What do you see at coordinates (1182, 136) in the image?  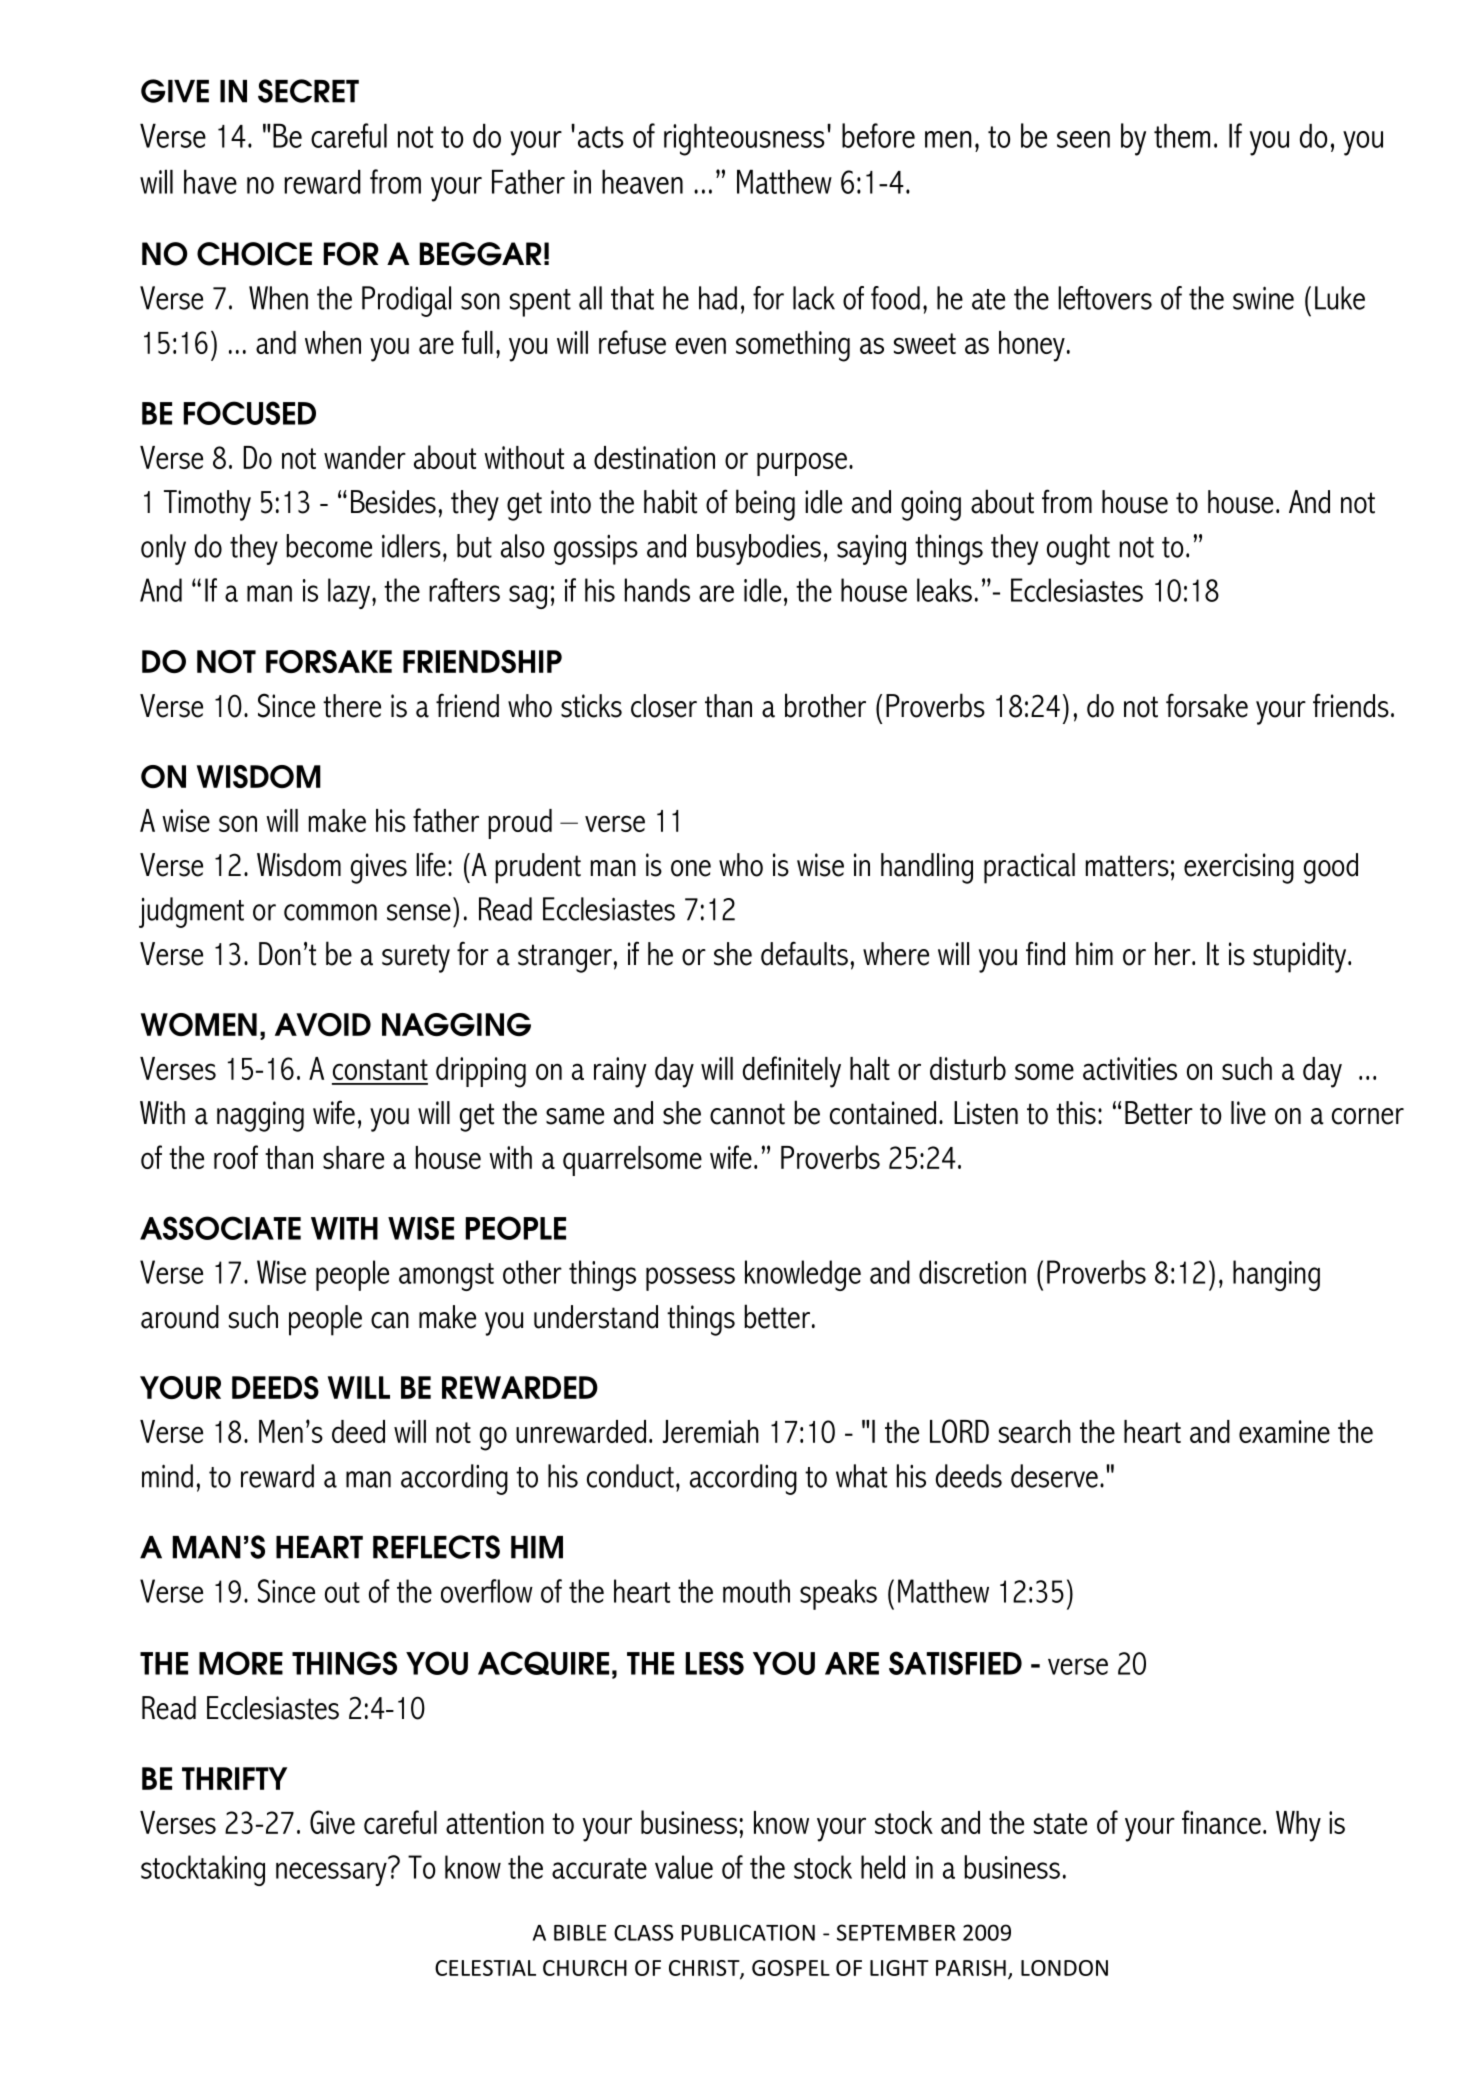 I see `them` at bounding box center [1182, 136].
